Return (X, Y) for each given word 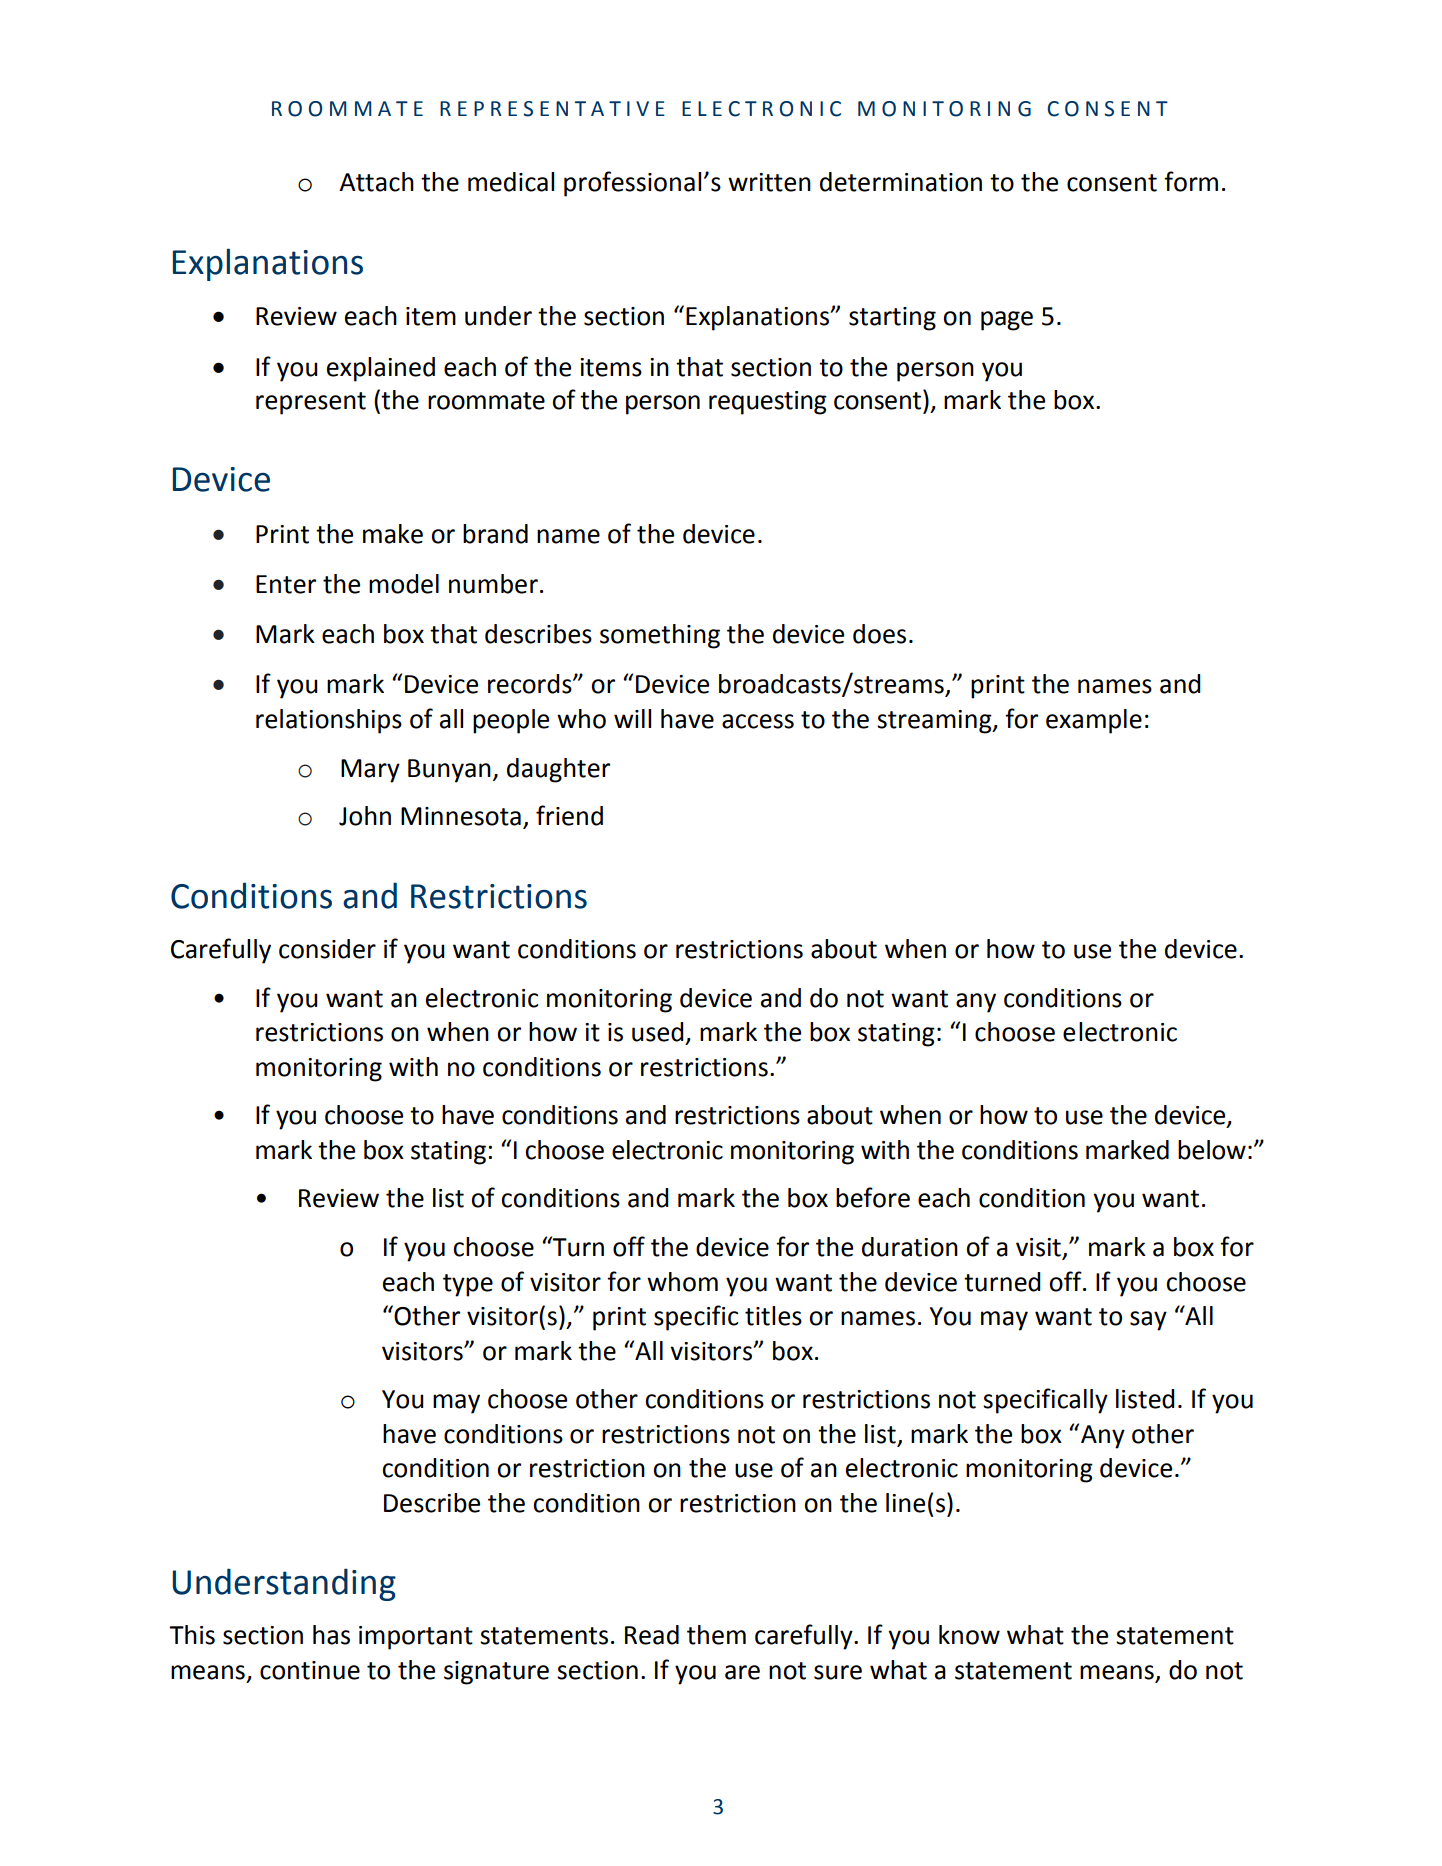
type (468, 1285)
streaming (935, 722)
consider (327, 949)
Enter (286, 584)
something (660, 636)
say (1148, 1321)
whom (682, 1282)
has (331, 1635)
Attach (376, 182)
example (1094, 721)
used (658, 1032)
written (769, 182)
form (1191, 181)
